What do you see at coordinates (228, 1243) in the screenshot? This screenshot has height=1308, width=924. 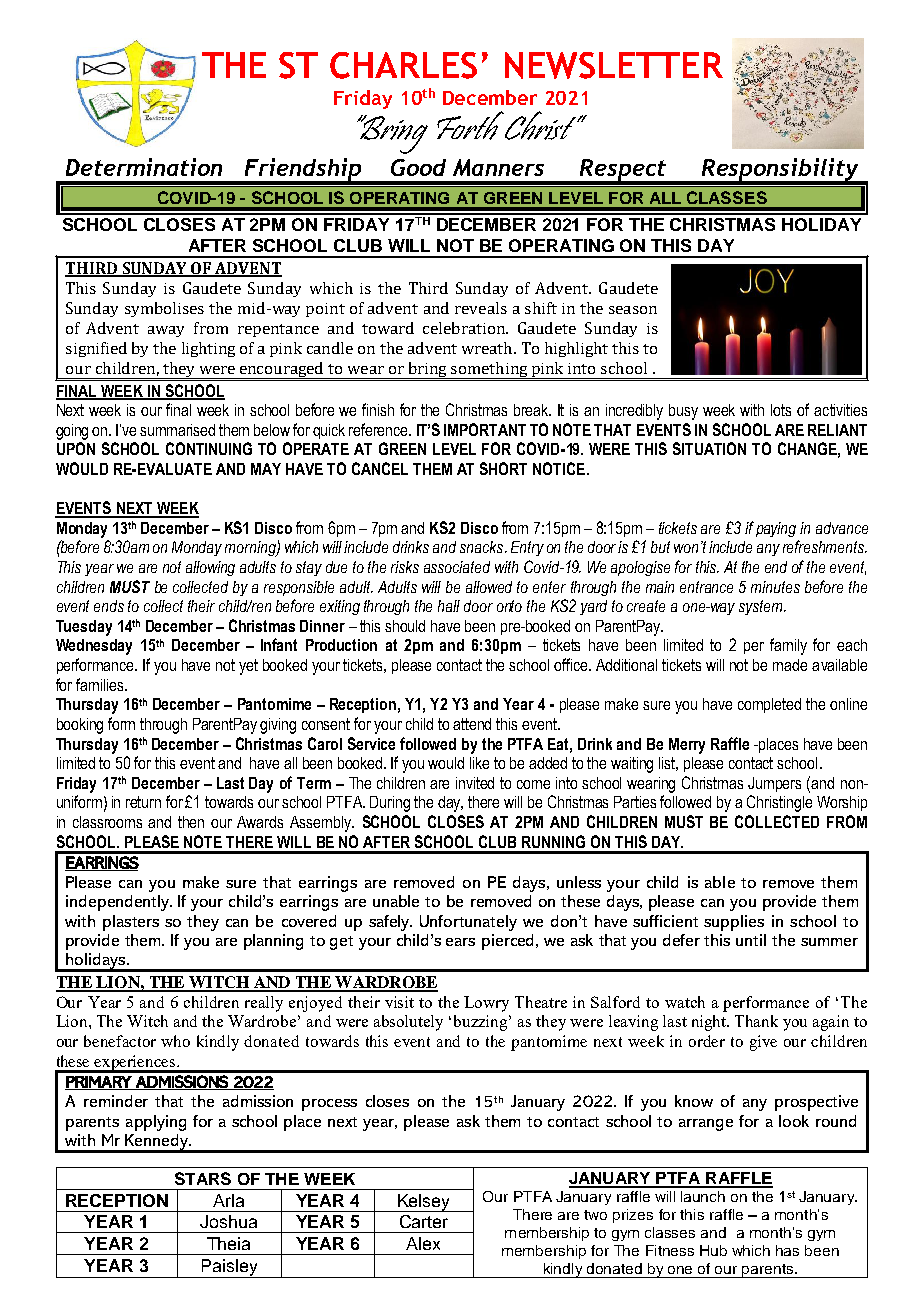 I see `Theia` at bounding box center [228, 1243].
